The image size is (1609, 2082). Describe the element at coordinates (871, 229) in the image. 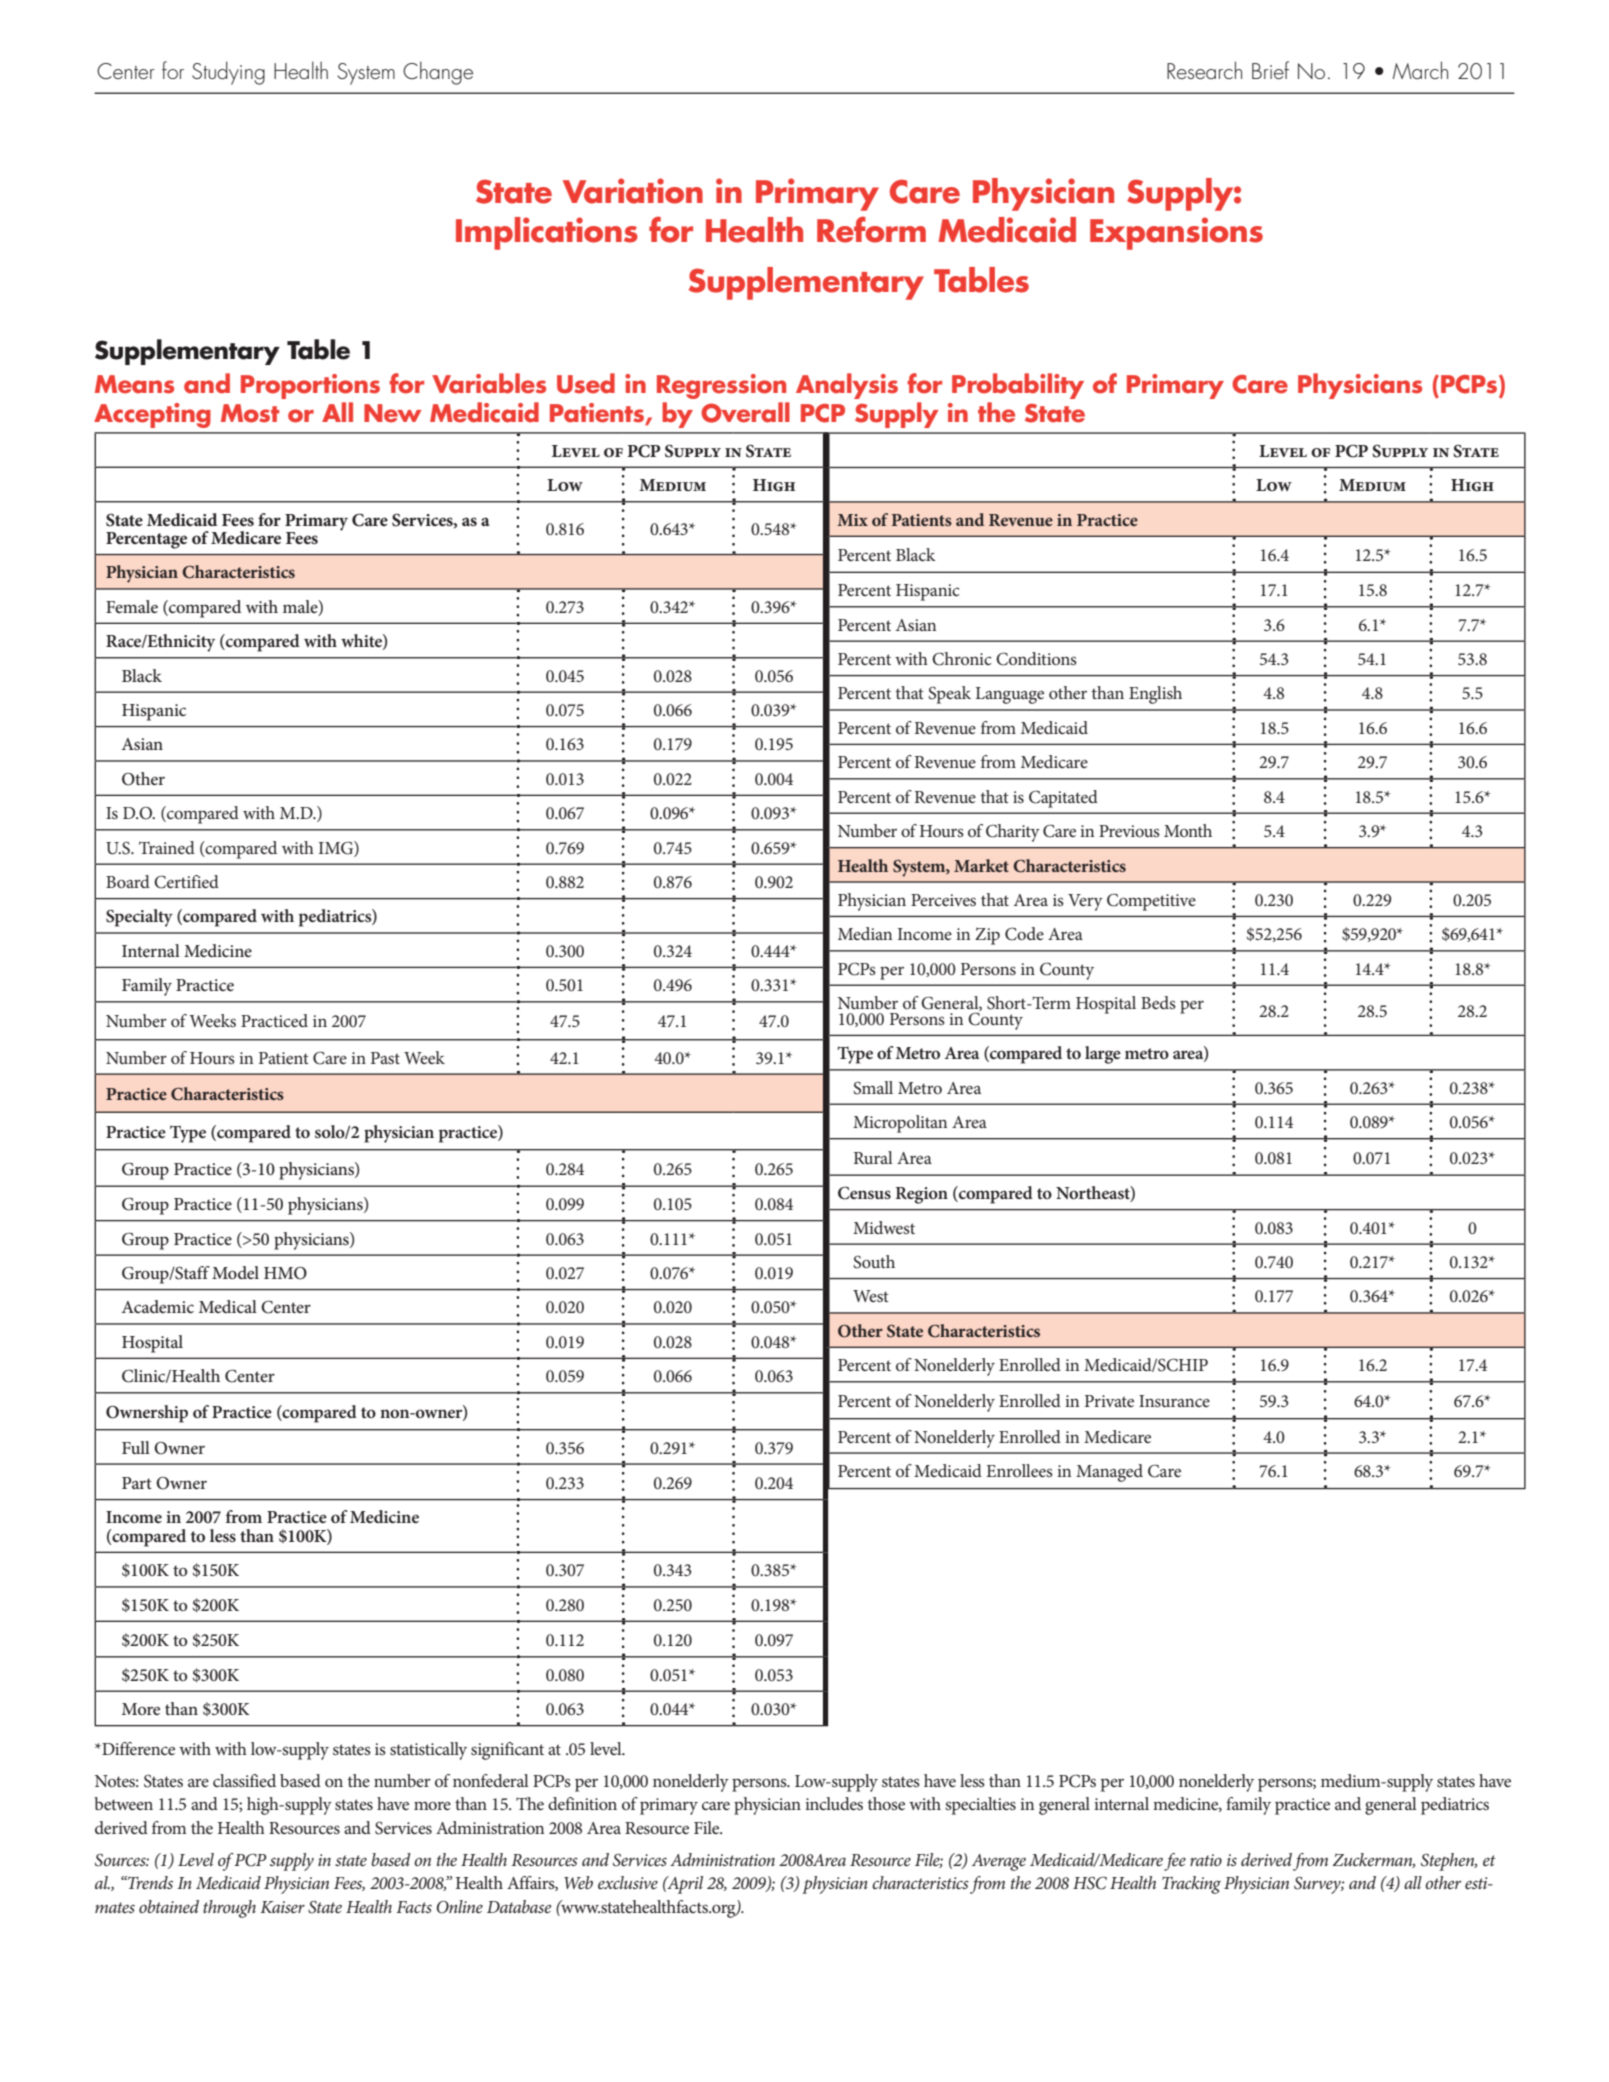

I see `Reform` at that location.
